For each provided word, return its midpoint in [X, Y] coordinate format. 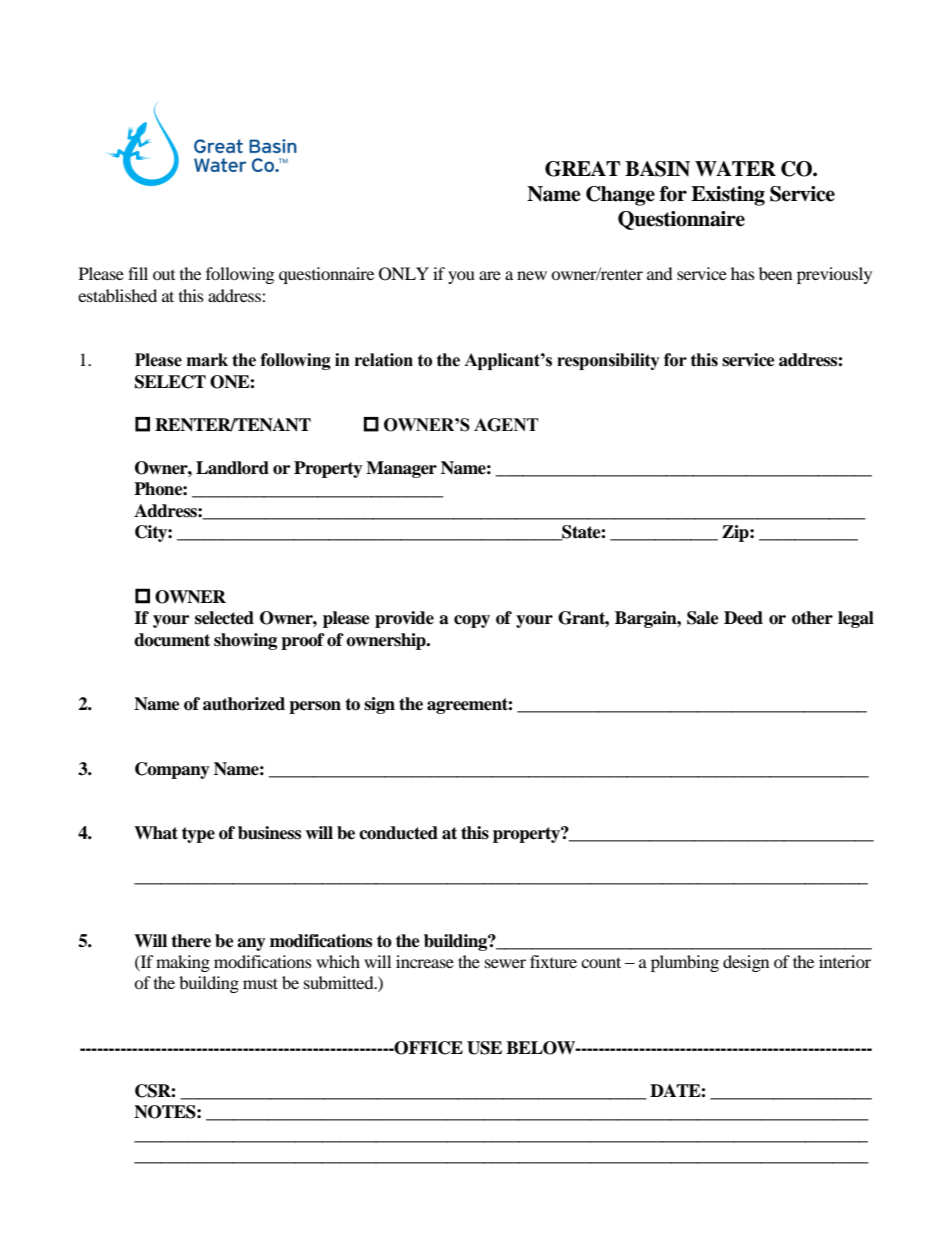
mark [207, 360]
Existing [728, 196]
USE [484, 1048]
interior [845, 961]
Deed [743, 618]
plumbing [685, 963]
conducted [398, 833]
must [260, 983]
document [172, 640]
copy [472, 621]
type [198, 835]
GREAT [582, 169]
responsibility [608, 361]
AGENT [506, 425]
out [164, 275]
